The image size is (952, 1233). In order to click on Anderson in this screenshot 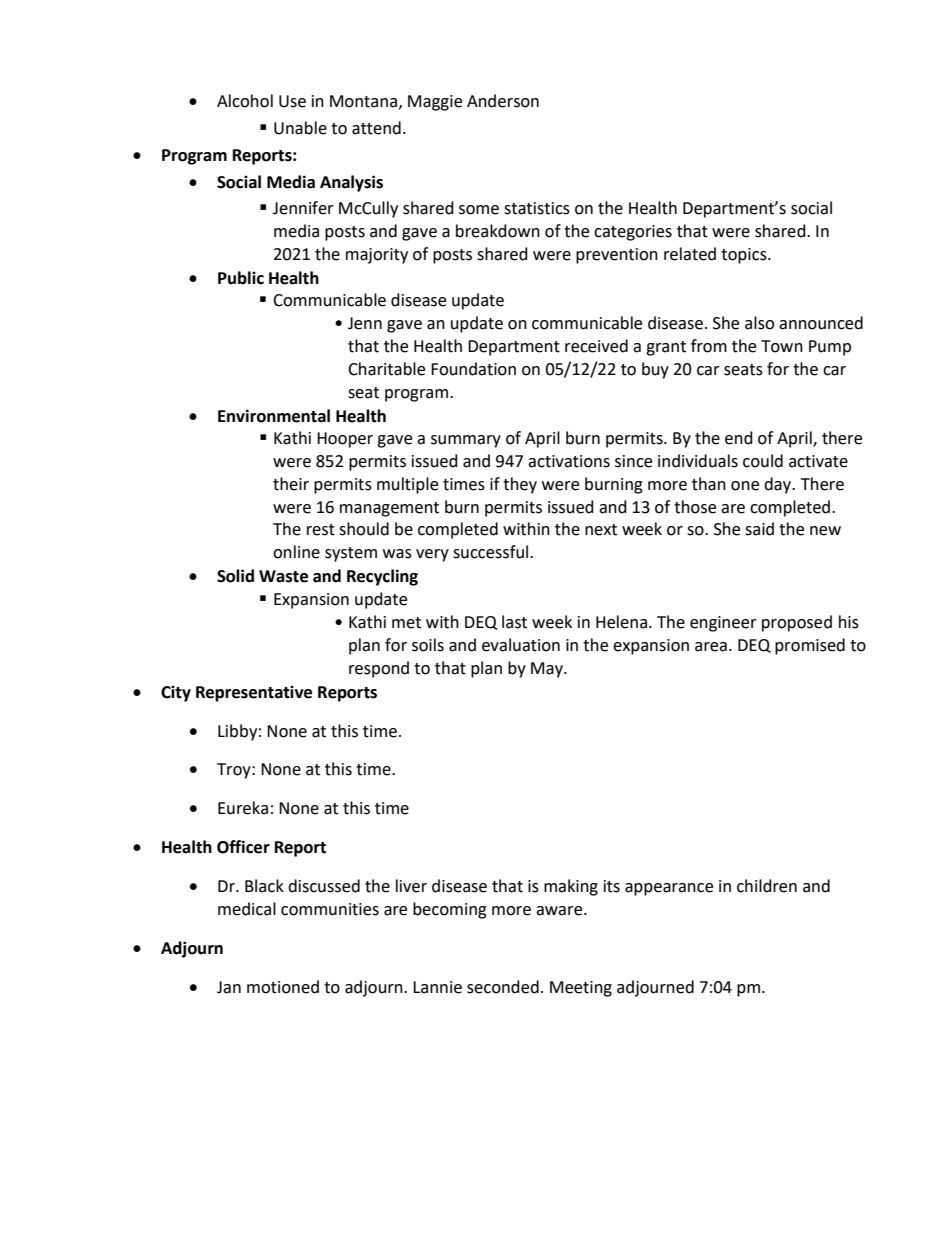, I will do `click(503, 101)`.
